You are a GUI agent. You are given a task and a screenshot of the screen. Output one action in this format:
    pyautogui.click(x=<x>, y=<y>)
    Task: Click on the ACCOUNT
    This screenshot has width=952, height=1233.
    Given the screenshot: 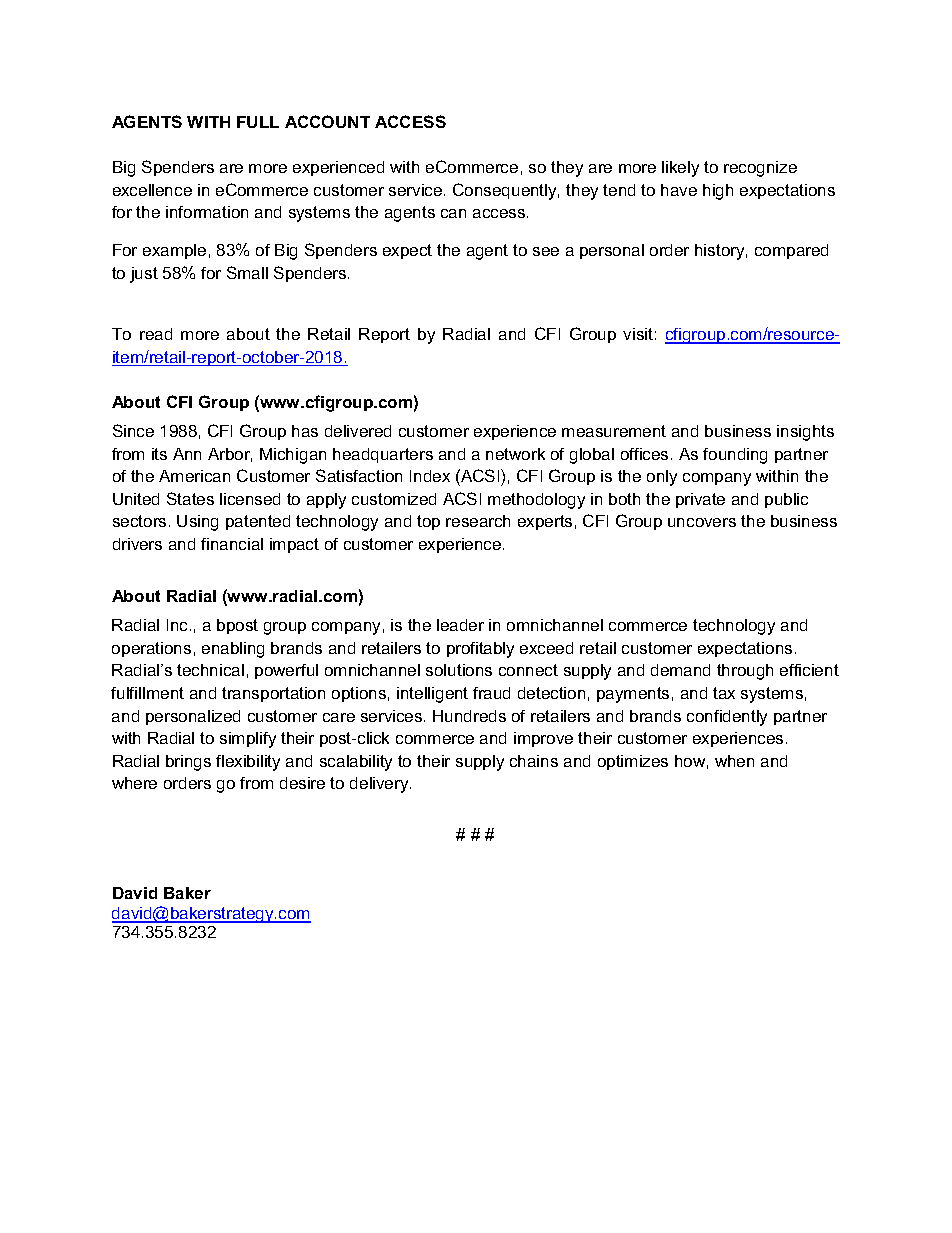 What is the action you would take?
    pyautogui.click(x=327, y=121)
